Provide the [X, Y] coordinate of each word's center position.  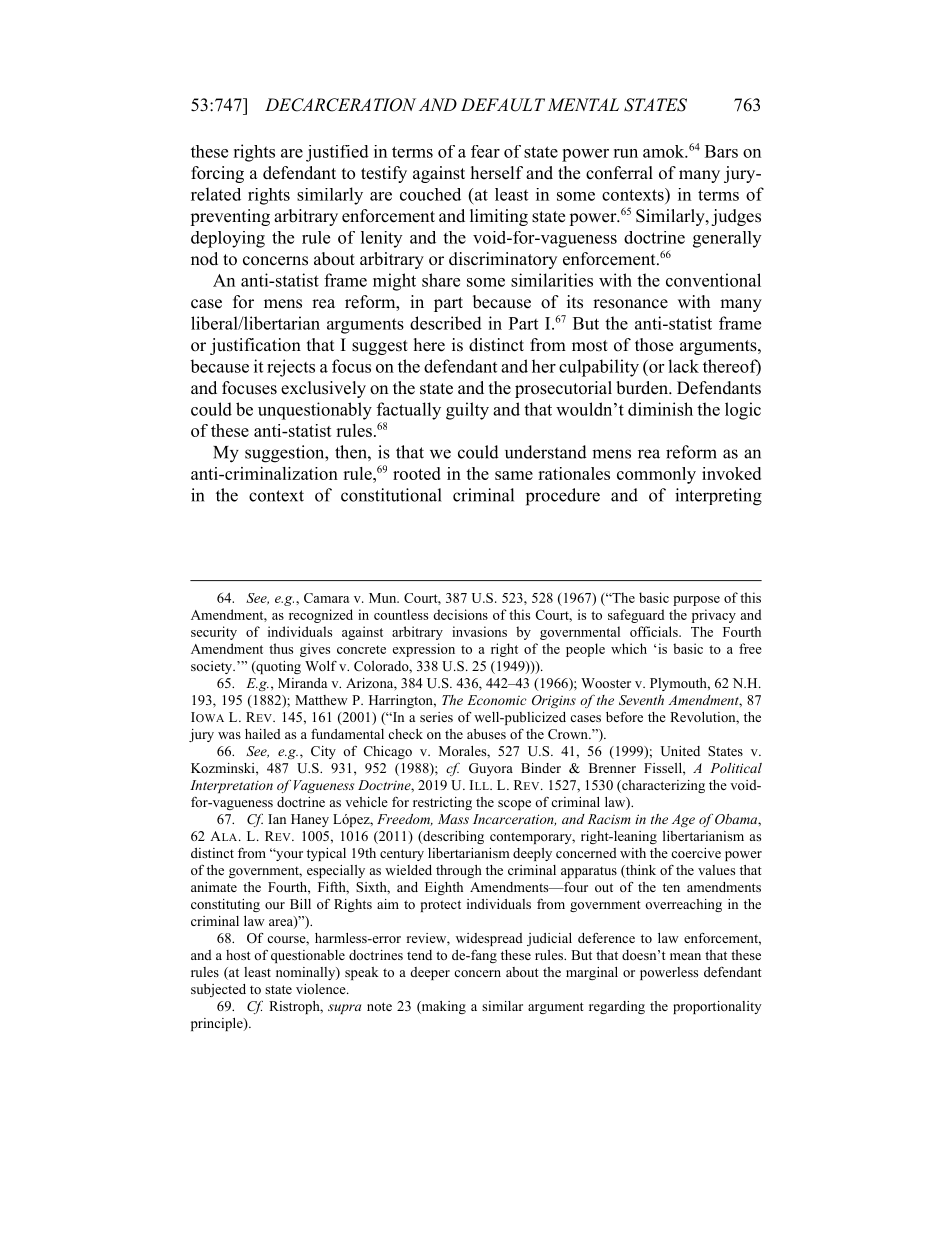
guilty [467, 411]
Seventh [641, 700]
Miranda [302, 683]
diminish [660, 409]
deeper [430, 973]
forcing [217, 174]
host [238, 955]
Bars [721, 151]
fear [485, 151]
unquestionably [315, 411]
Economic [497, 700]
